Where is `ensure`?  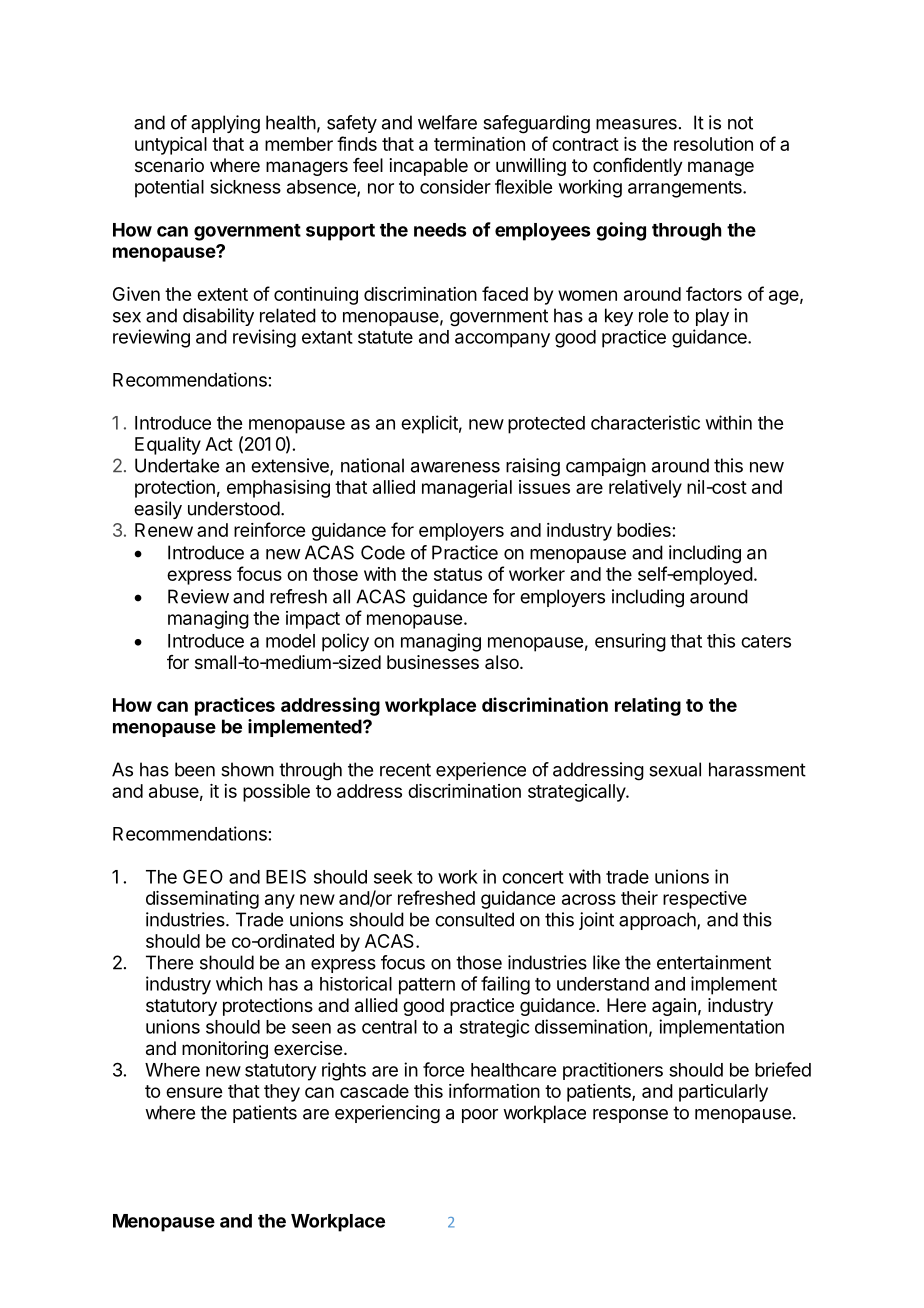 ensure is located at coordinates (194, 1092).
